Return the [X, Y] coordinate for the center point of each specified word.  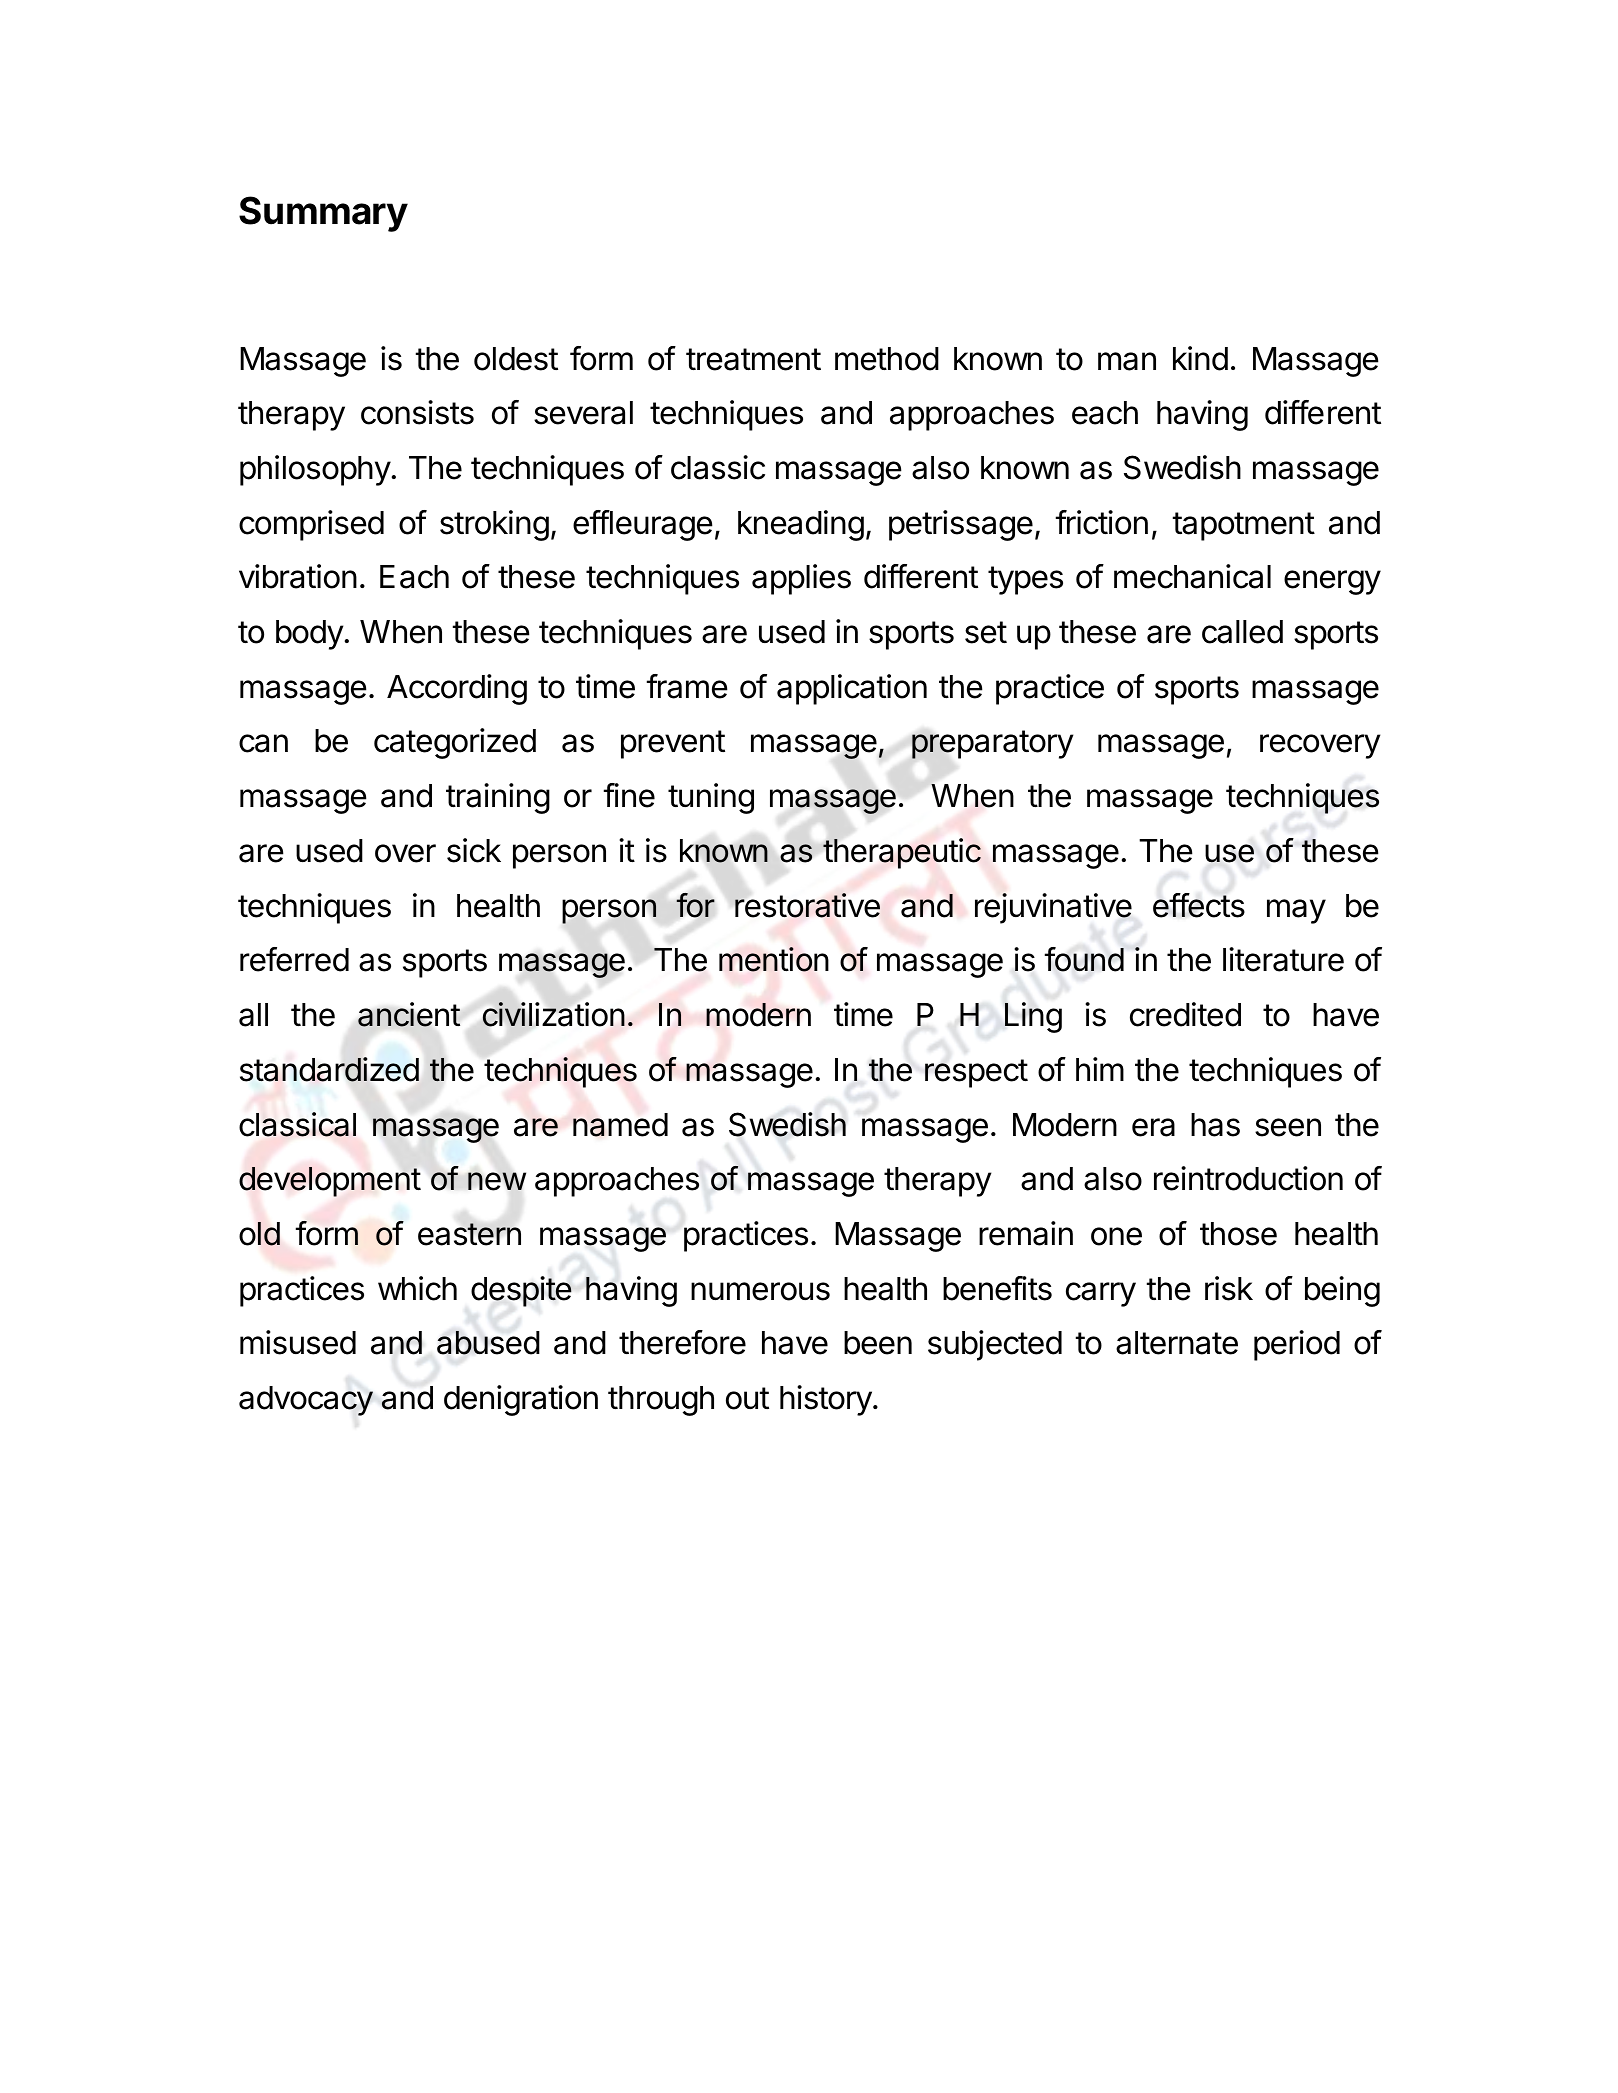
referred [294, 959]
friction [1102, 522]
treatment [753, 359]
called [1242, 632]
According [457, 689]
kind [1200, 358]
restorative [807, 905]
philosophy [315, 470]
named [620, 1125]
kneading [801, 525]
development [330, 1182]
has [1215, 1125]
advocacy [306, 1401]
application [852, 689]
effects [1199, 905]
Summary [323, 214]
